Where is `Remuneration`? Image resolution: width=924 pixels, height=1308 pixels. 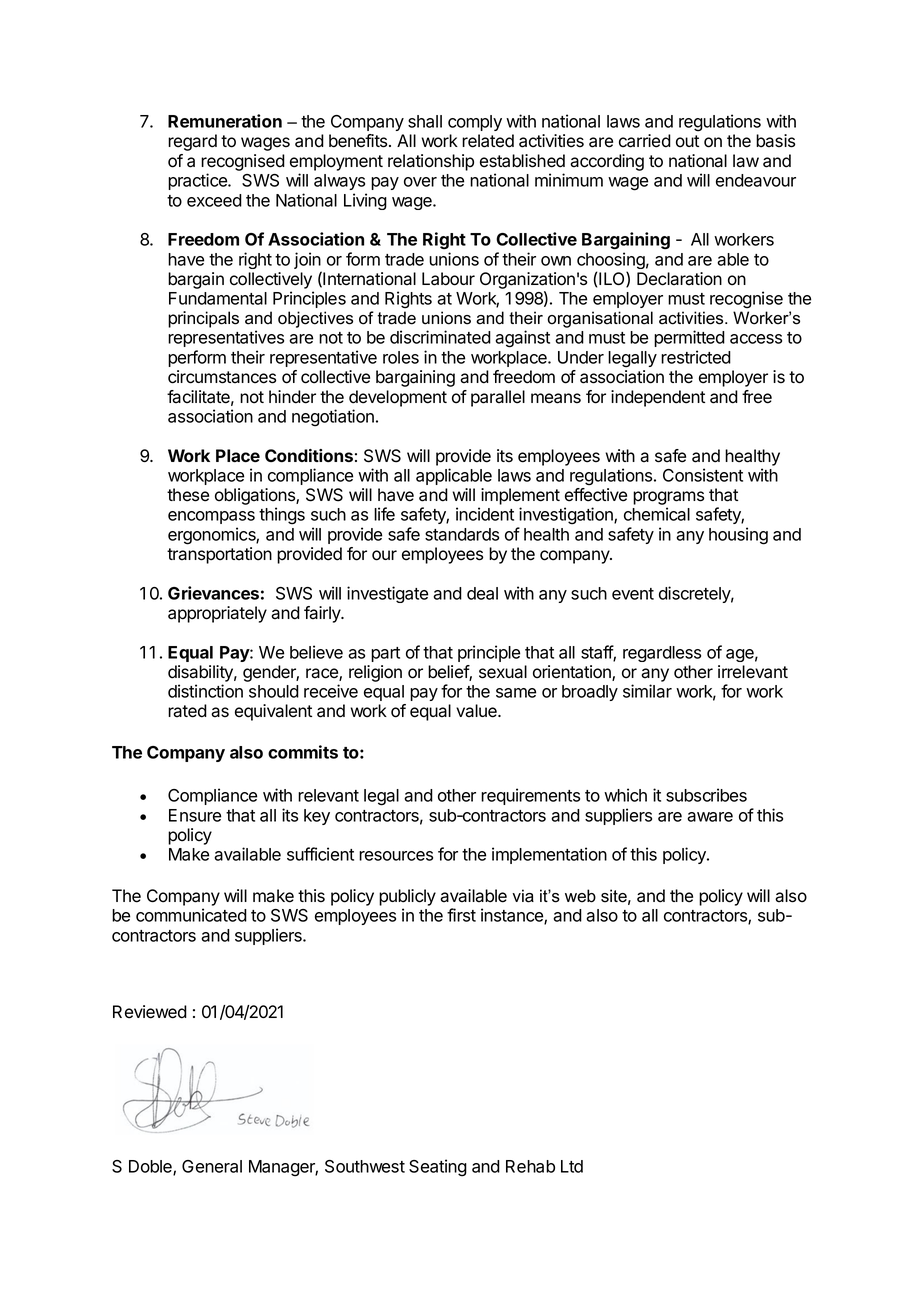
Remuneration is located at coordinates (225, 121).
